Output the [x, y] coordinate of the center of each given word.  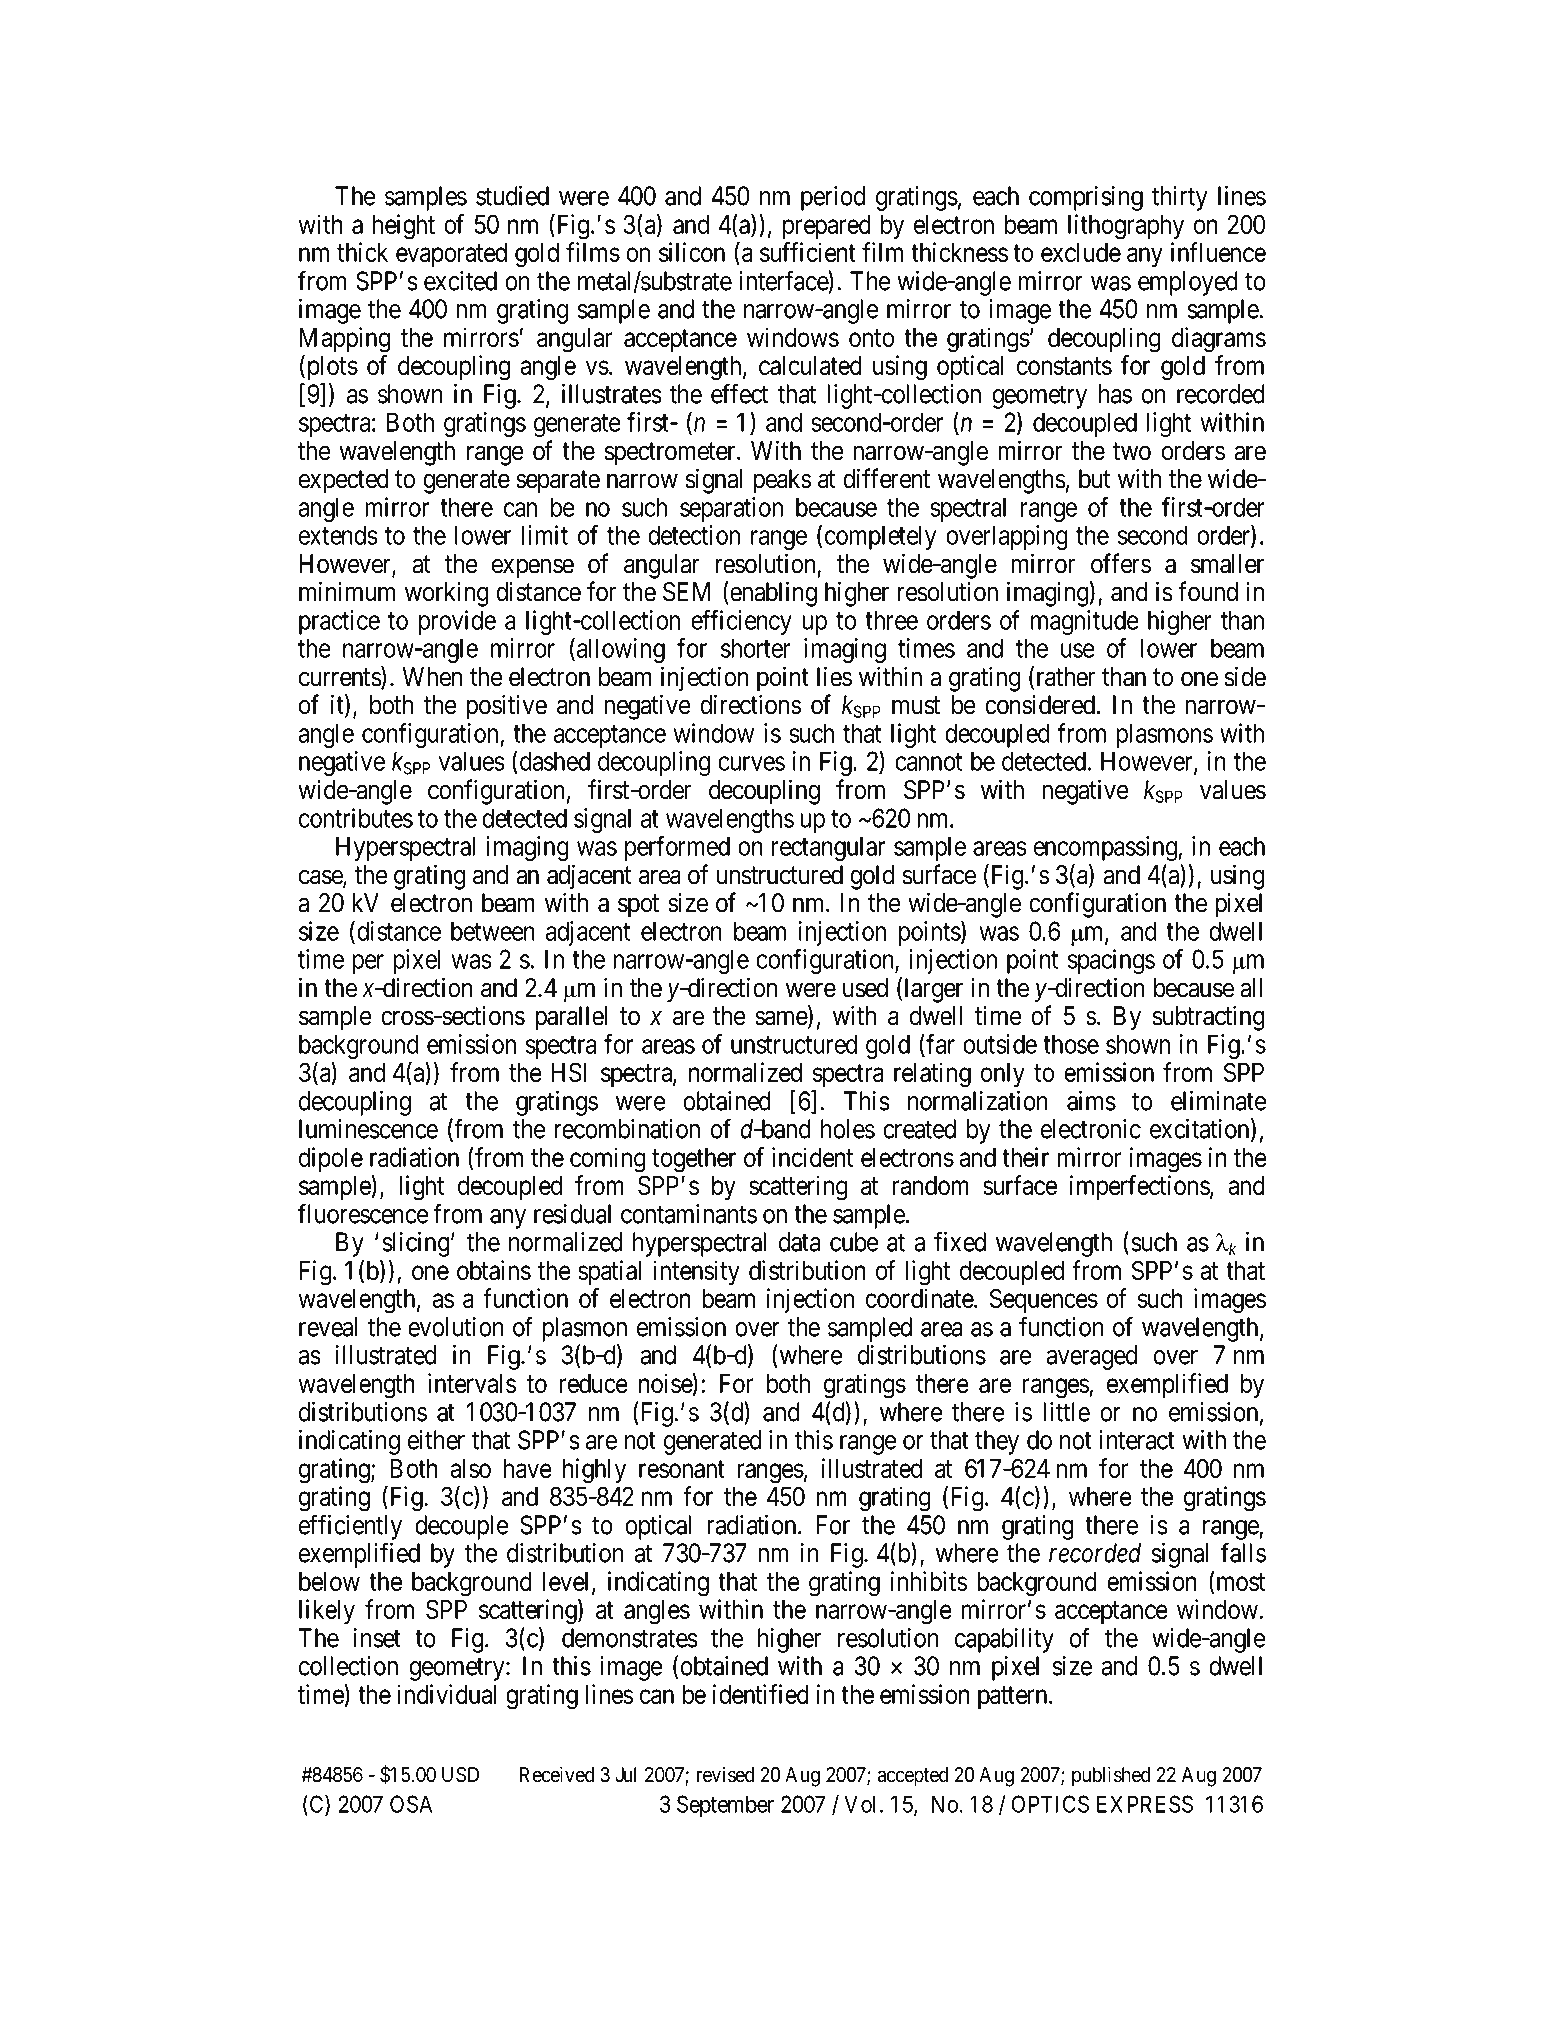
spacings [1111, 961]
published [1111, 1776]
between [493, 931]
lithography [1126, 227]
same [782, 1019]
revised [725, 1774]
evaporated [451, 255]
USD [460, 1775]
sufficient [808, 252]
